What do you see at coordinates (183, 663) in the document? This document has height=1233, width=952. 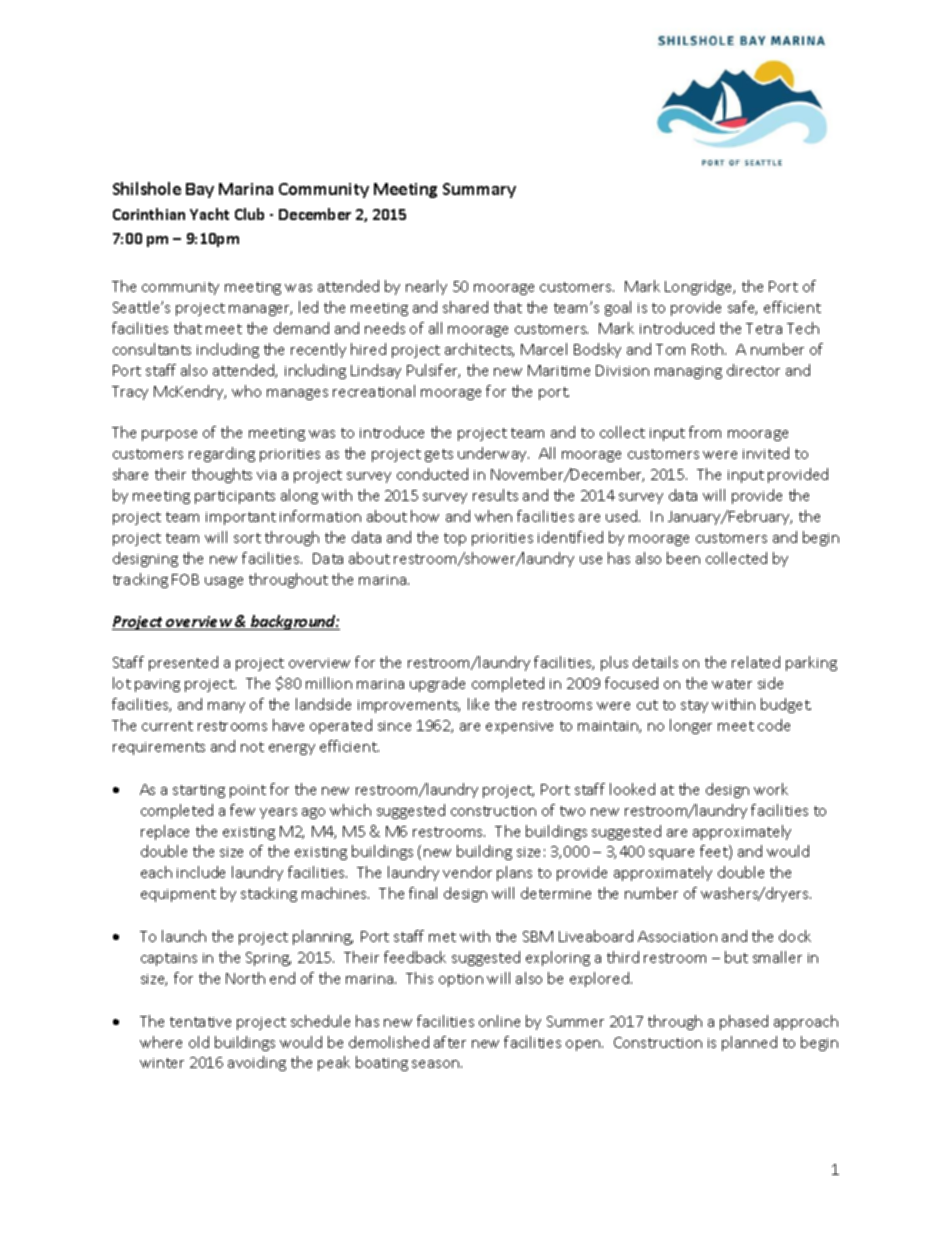 I see `presented` at bounding box center [183, 663].
